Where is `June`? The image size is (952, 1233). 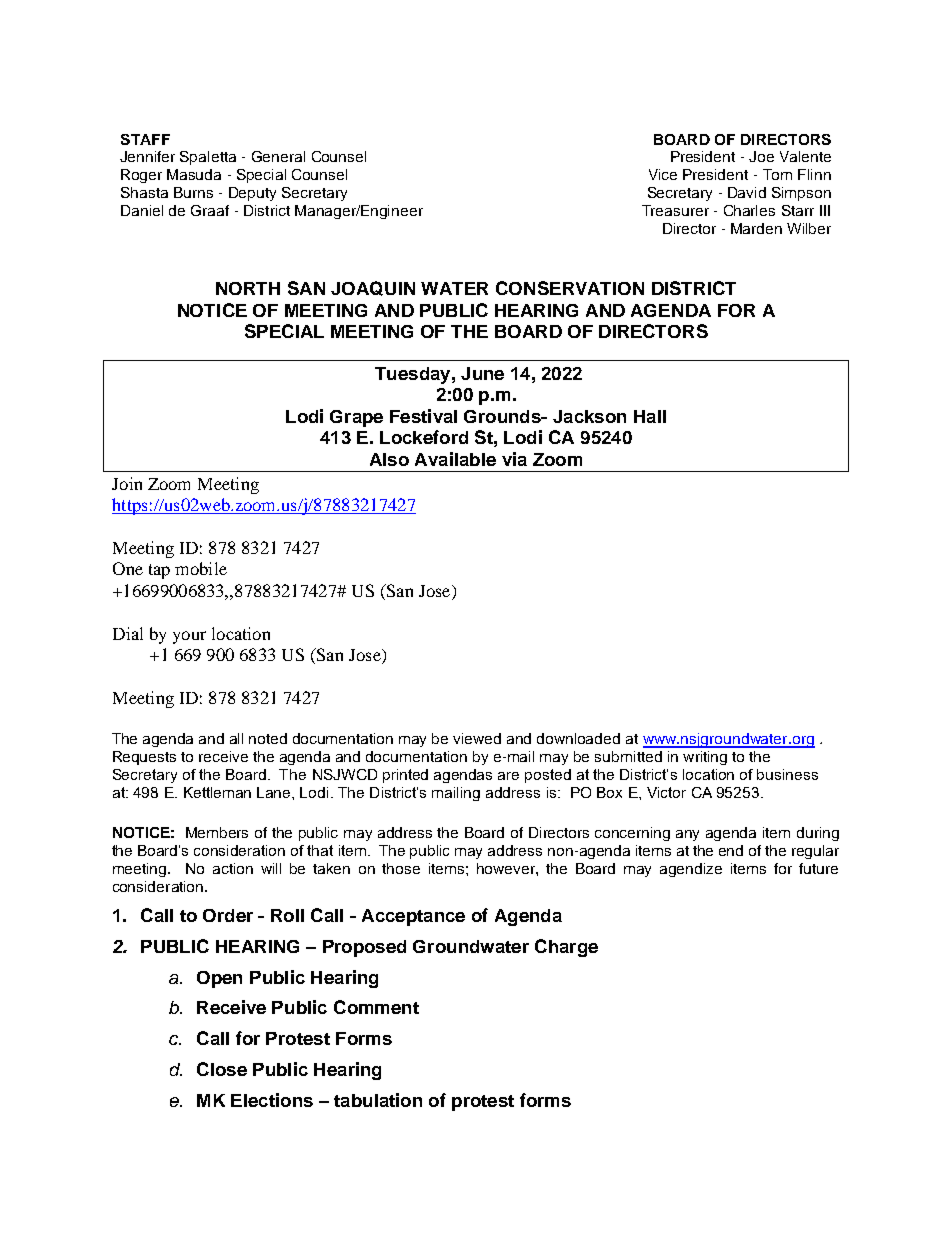 June is located at coordinates (482, 373).
